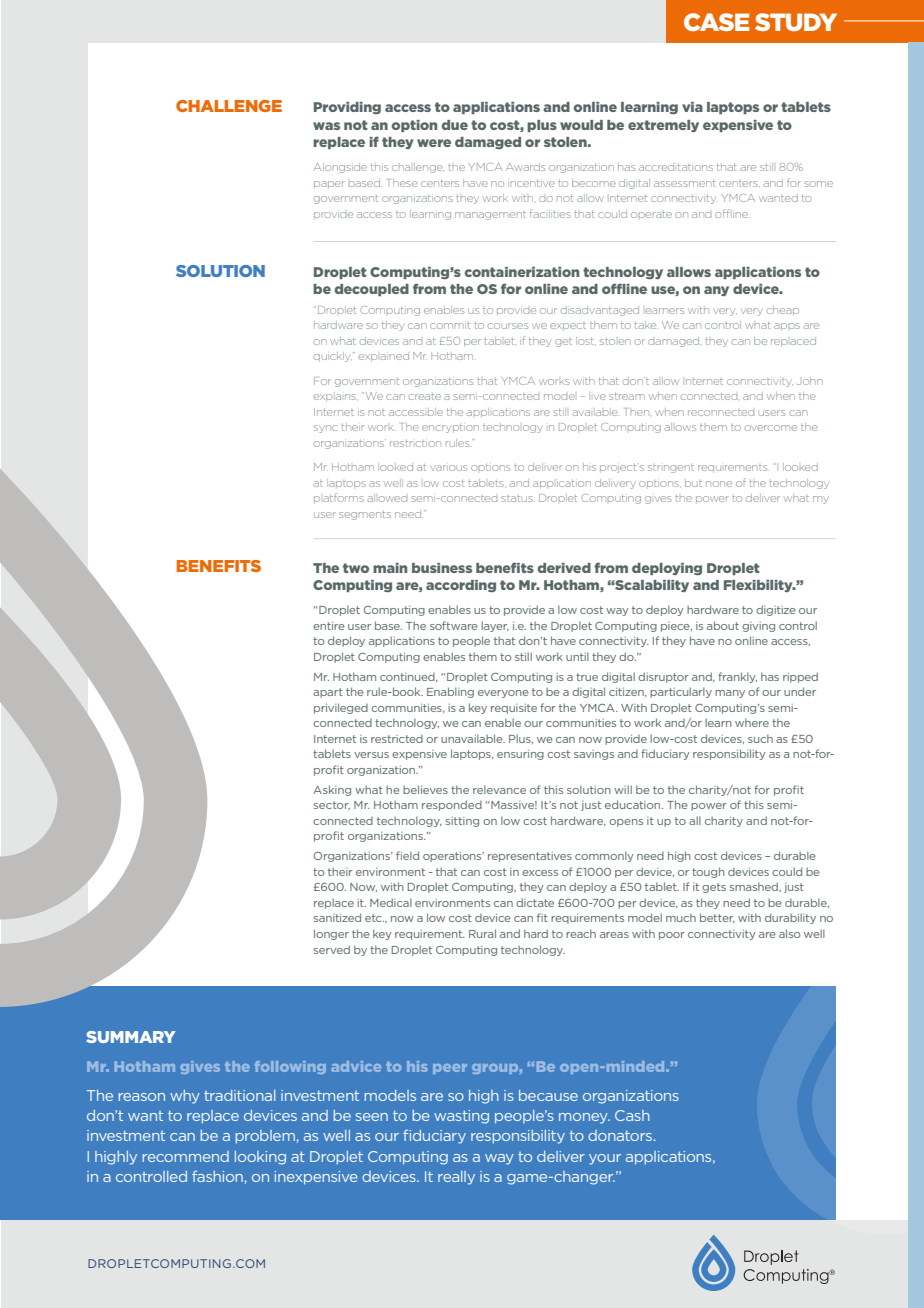 This document has height=1308, width=924. What do you see at coordinates (632, 1115) in the document?
I see `Cash` at bounding box center [632, 1115].
